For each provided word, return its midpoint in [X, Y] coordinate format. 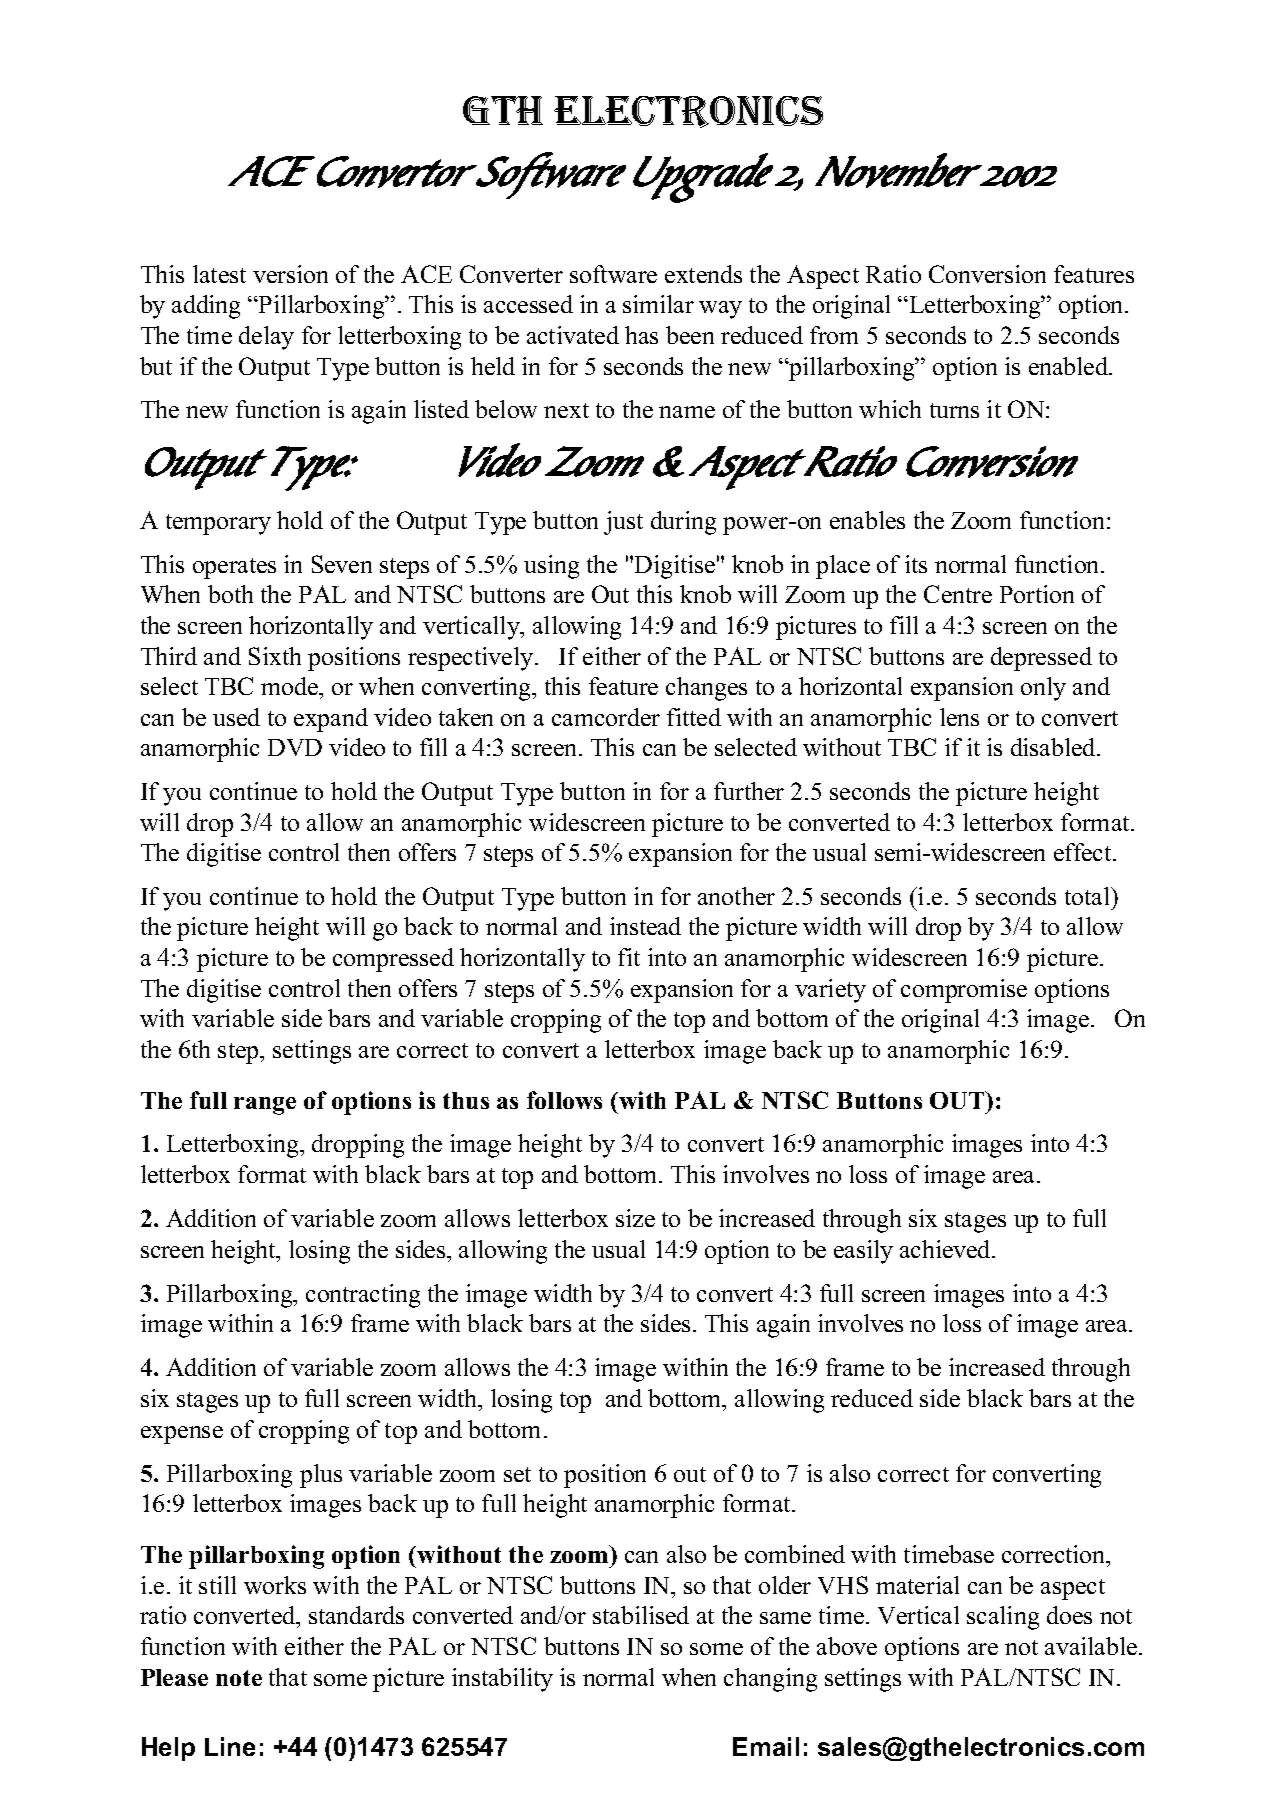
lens [959, 717]
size [635, 1218]
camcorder [606, 717]
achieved [946, 1249]
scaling [1003, 1618]
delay [266, 338]
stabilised [641, 1615]
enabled [1070, 366]
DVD [295, 747]
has [641, 335]
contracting [363, 1296]
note [239, 1678]
